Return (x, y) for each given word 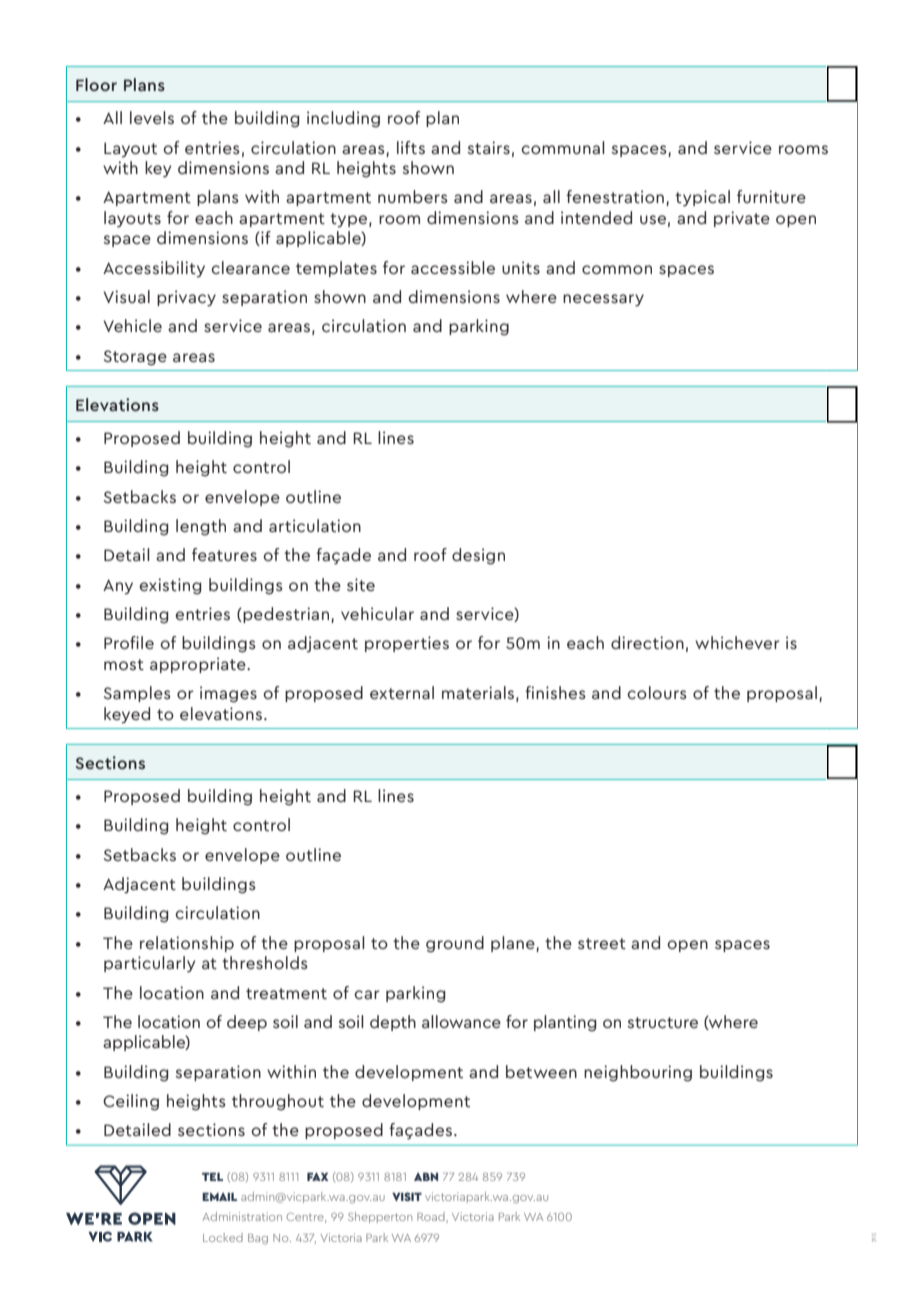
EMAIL (219, 1196)
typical (702, 198)
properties (407, 644)
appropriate (199, 665)
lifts (411, 147)
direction (647, 642)
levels (152, 117)
